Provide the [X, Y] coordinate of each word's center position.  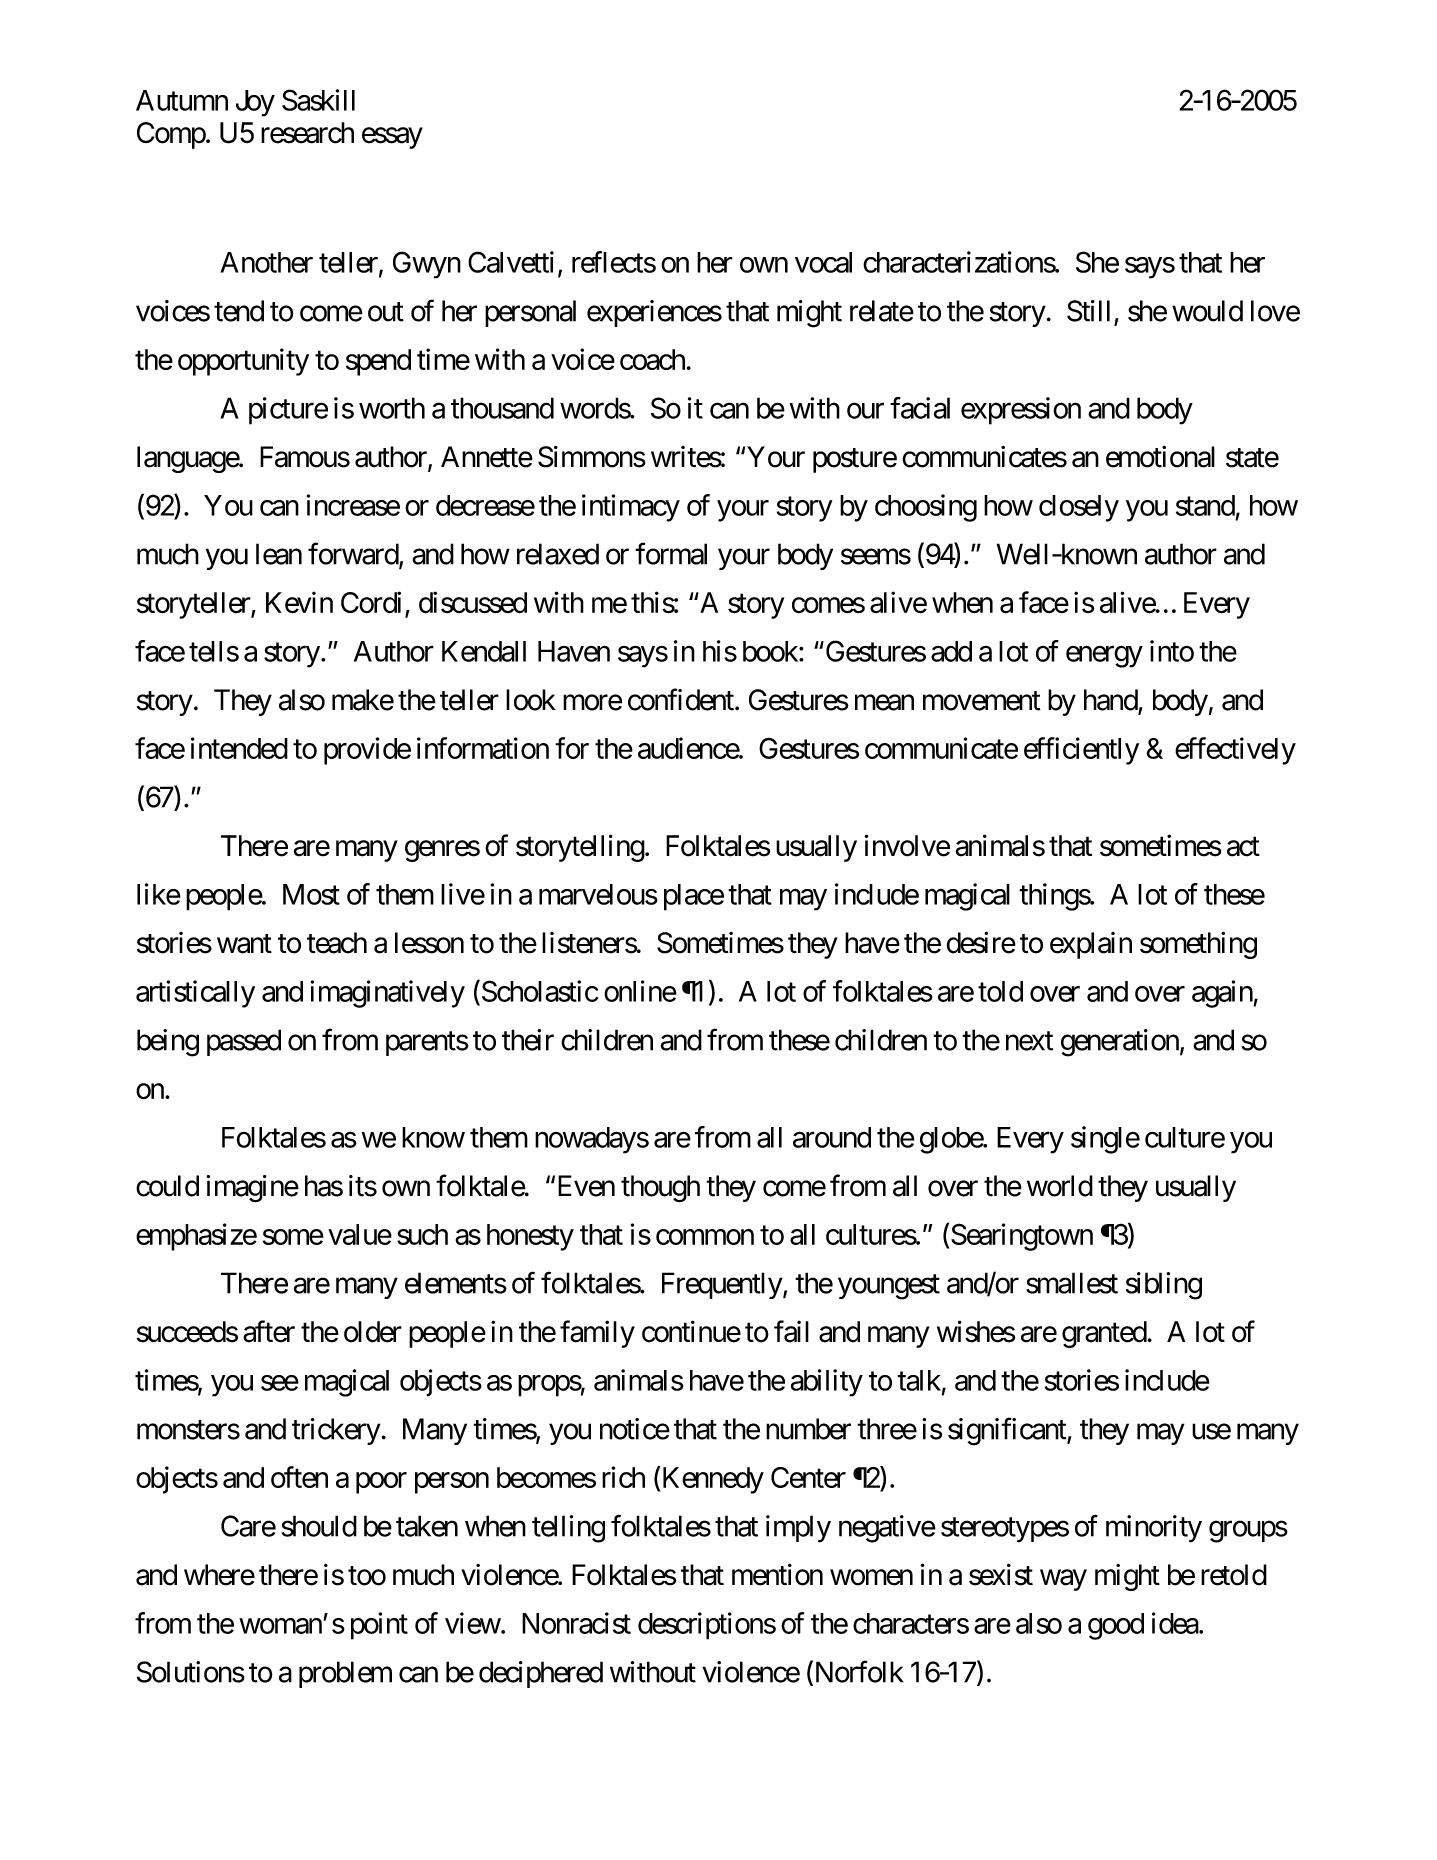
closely [1079, 508]
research [307, 133]
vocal [823, 262]
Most [311, 894]
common [705, 1237]
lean [279, 554]
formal [671, 553]
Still [1088, 311]
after [269, 1331]
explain [1091, 945]
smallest [1072, 1283]
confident [682, 699]
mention [777, 1574]
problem [345, 1674]
